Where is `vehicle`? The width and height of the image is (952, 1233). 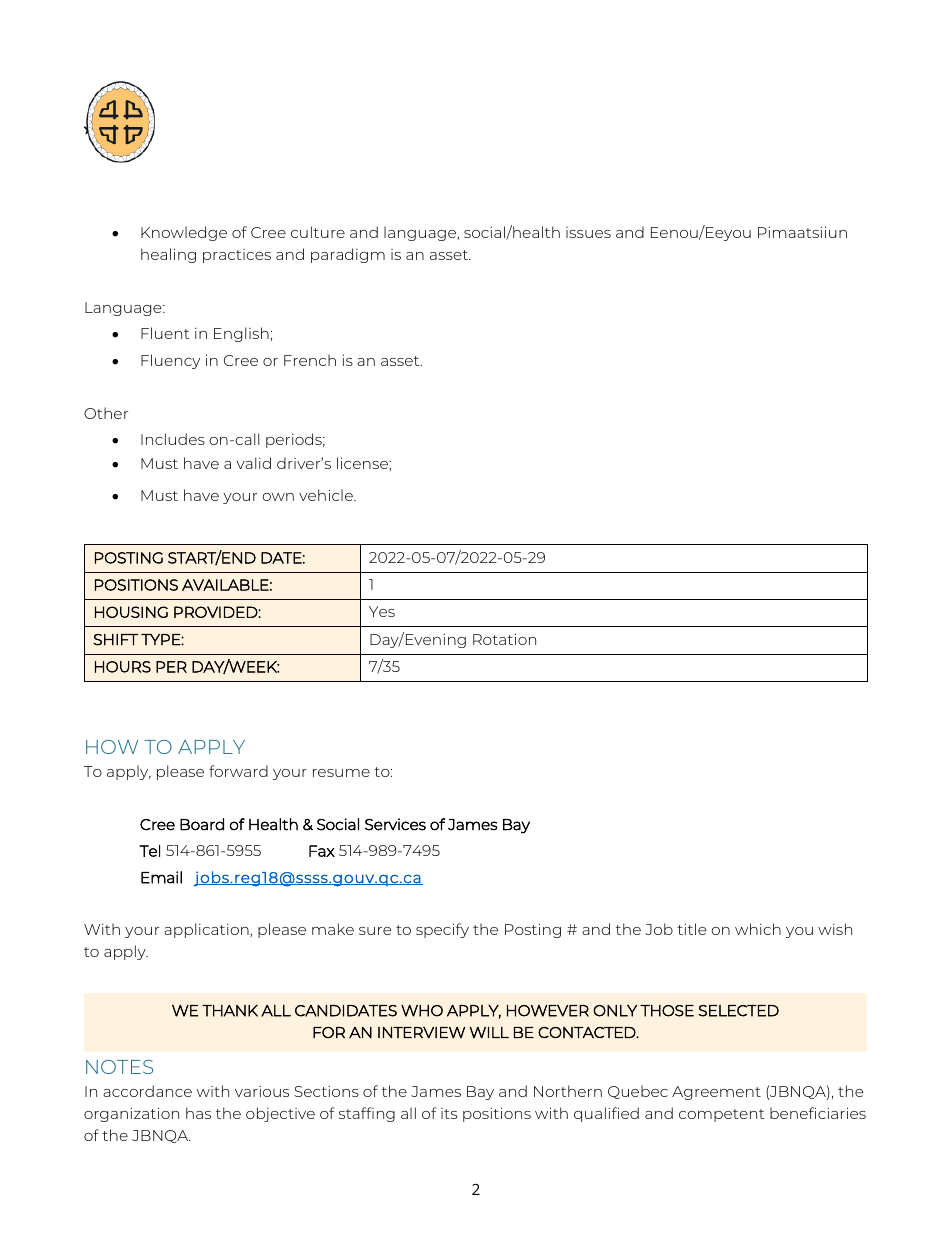
vehicle is located at coordinates (327, 495).
